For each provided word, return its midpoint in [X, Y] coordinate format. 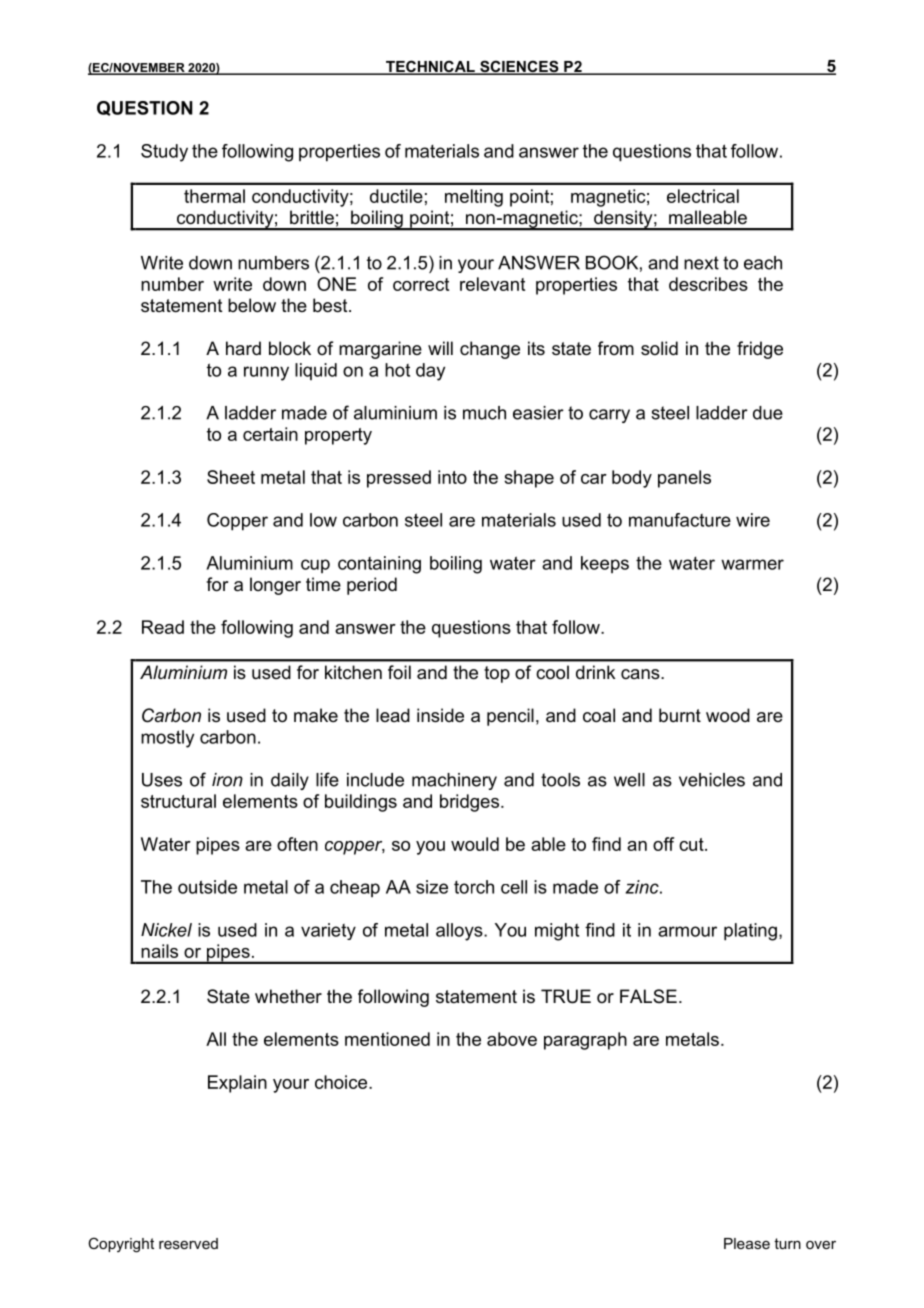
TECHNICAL [430, 67]
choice [342, 1082]
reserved [188, 1243]
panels [684, 479]
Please [747, 1243]
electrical [703, 196]
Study [164, 153]
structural [178, 801]
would [475, 844]
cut [692, 844]
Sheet [231, 477]
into [452, 477]
